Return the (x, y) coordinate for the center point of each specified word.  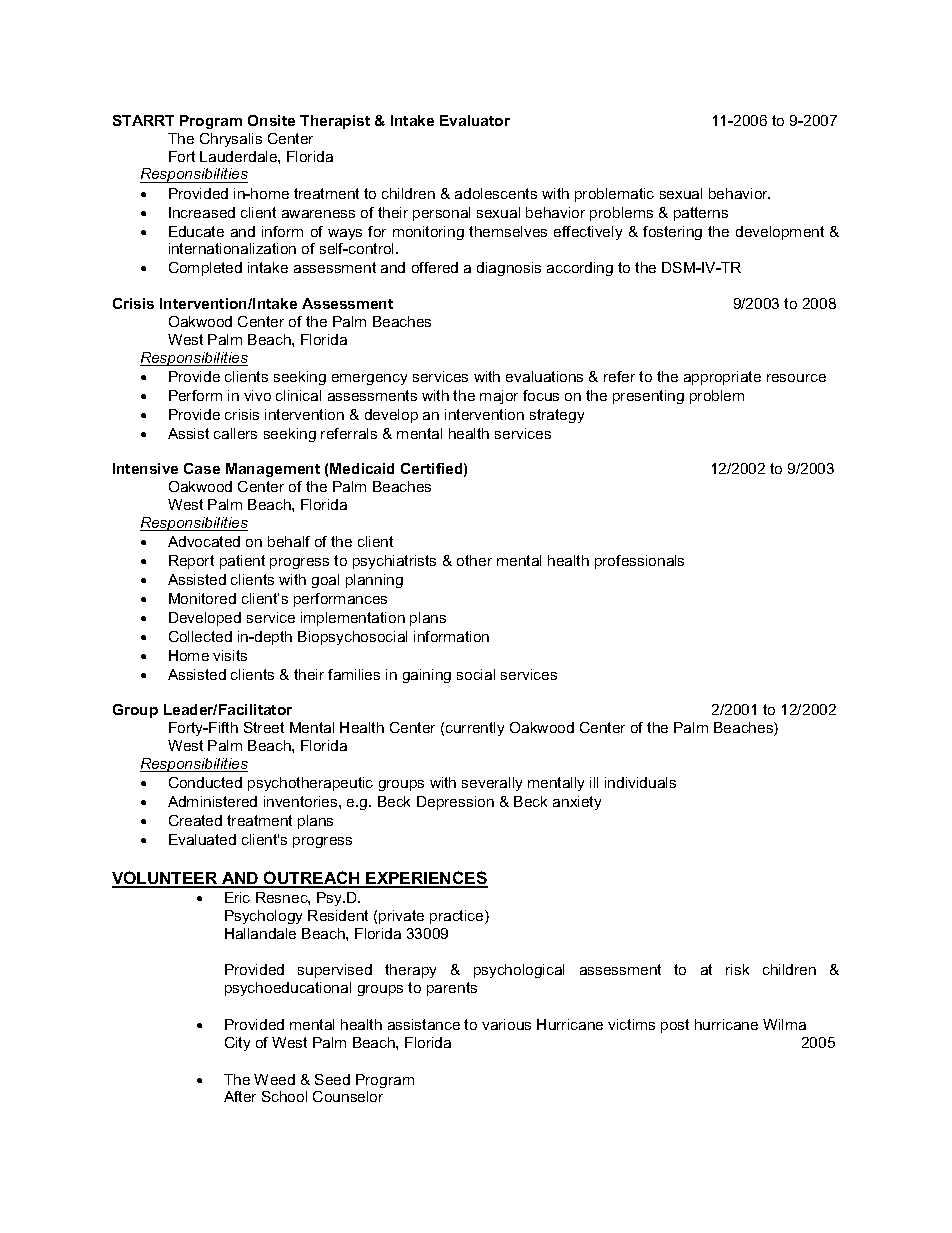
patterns (701, 214)
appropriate (722, 378)
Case (202, 468)
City (237, 1044)
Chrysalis (231, 140)
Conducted (205, 782)
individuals (640, 782)
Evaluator (475, 120)
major (499, 397)
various (506, 1024)
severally (492, 784)
